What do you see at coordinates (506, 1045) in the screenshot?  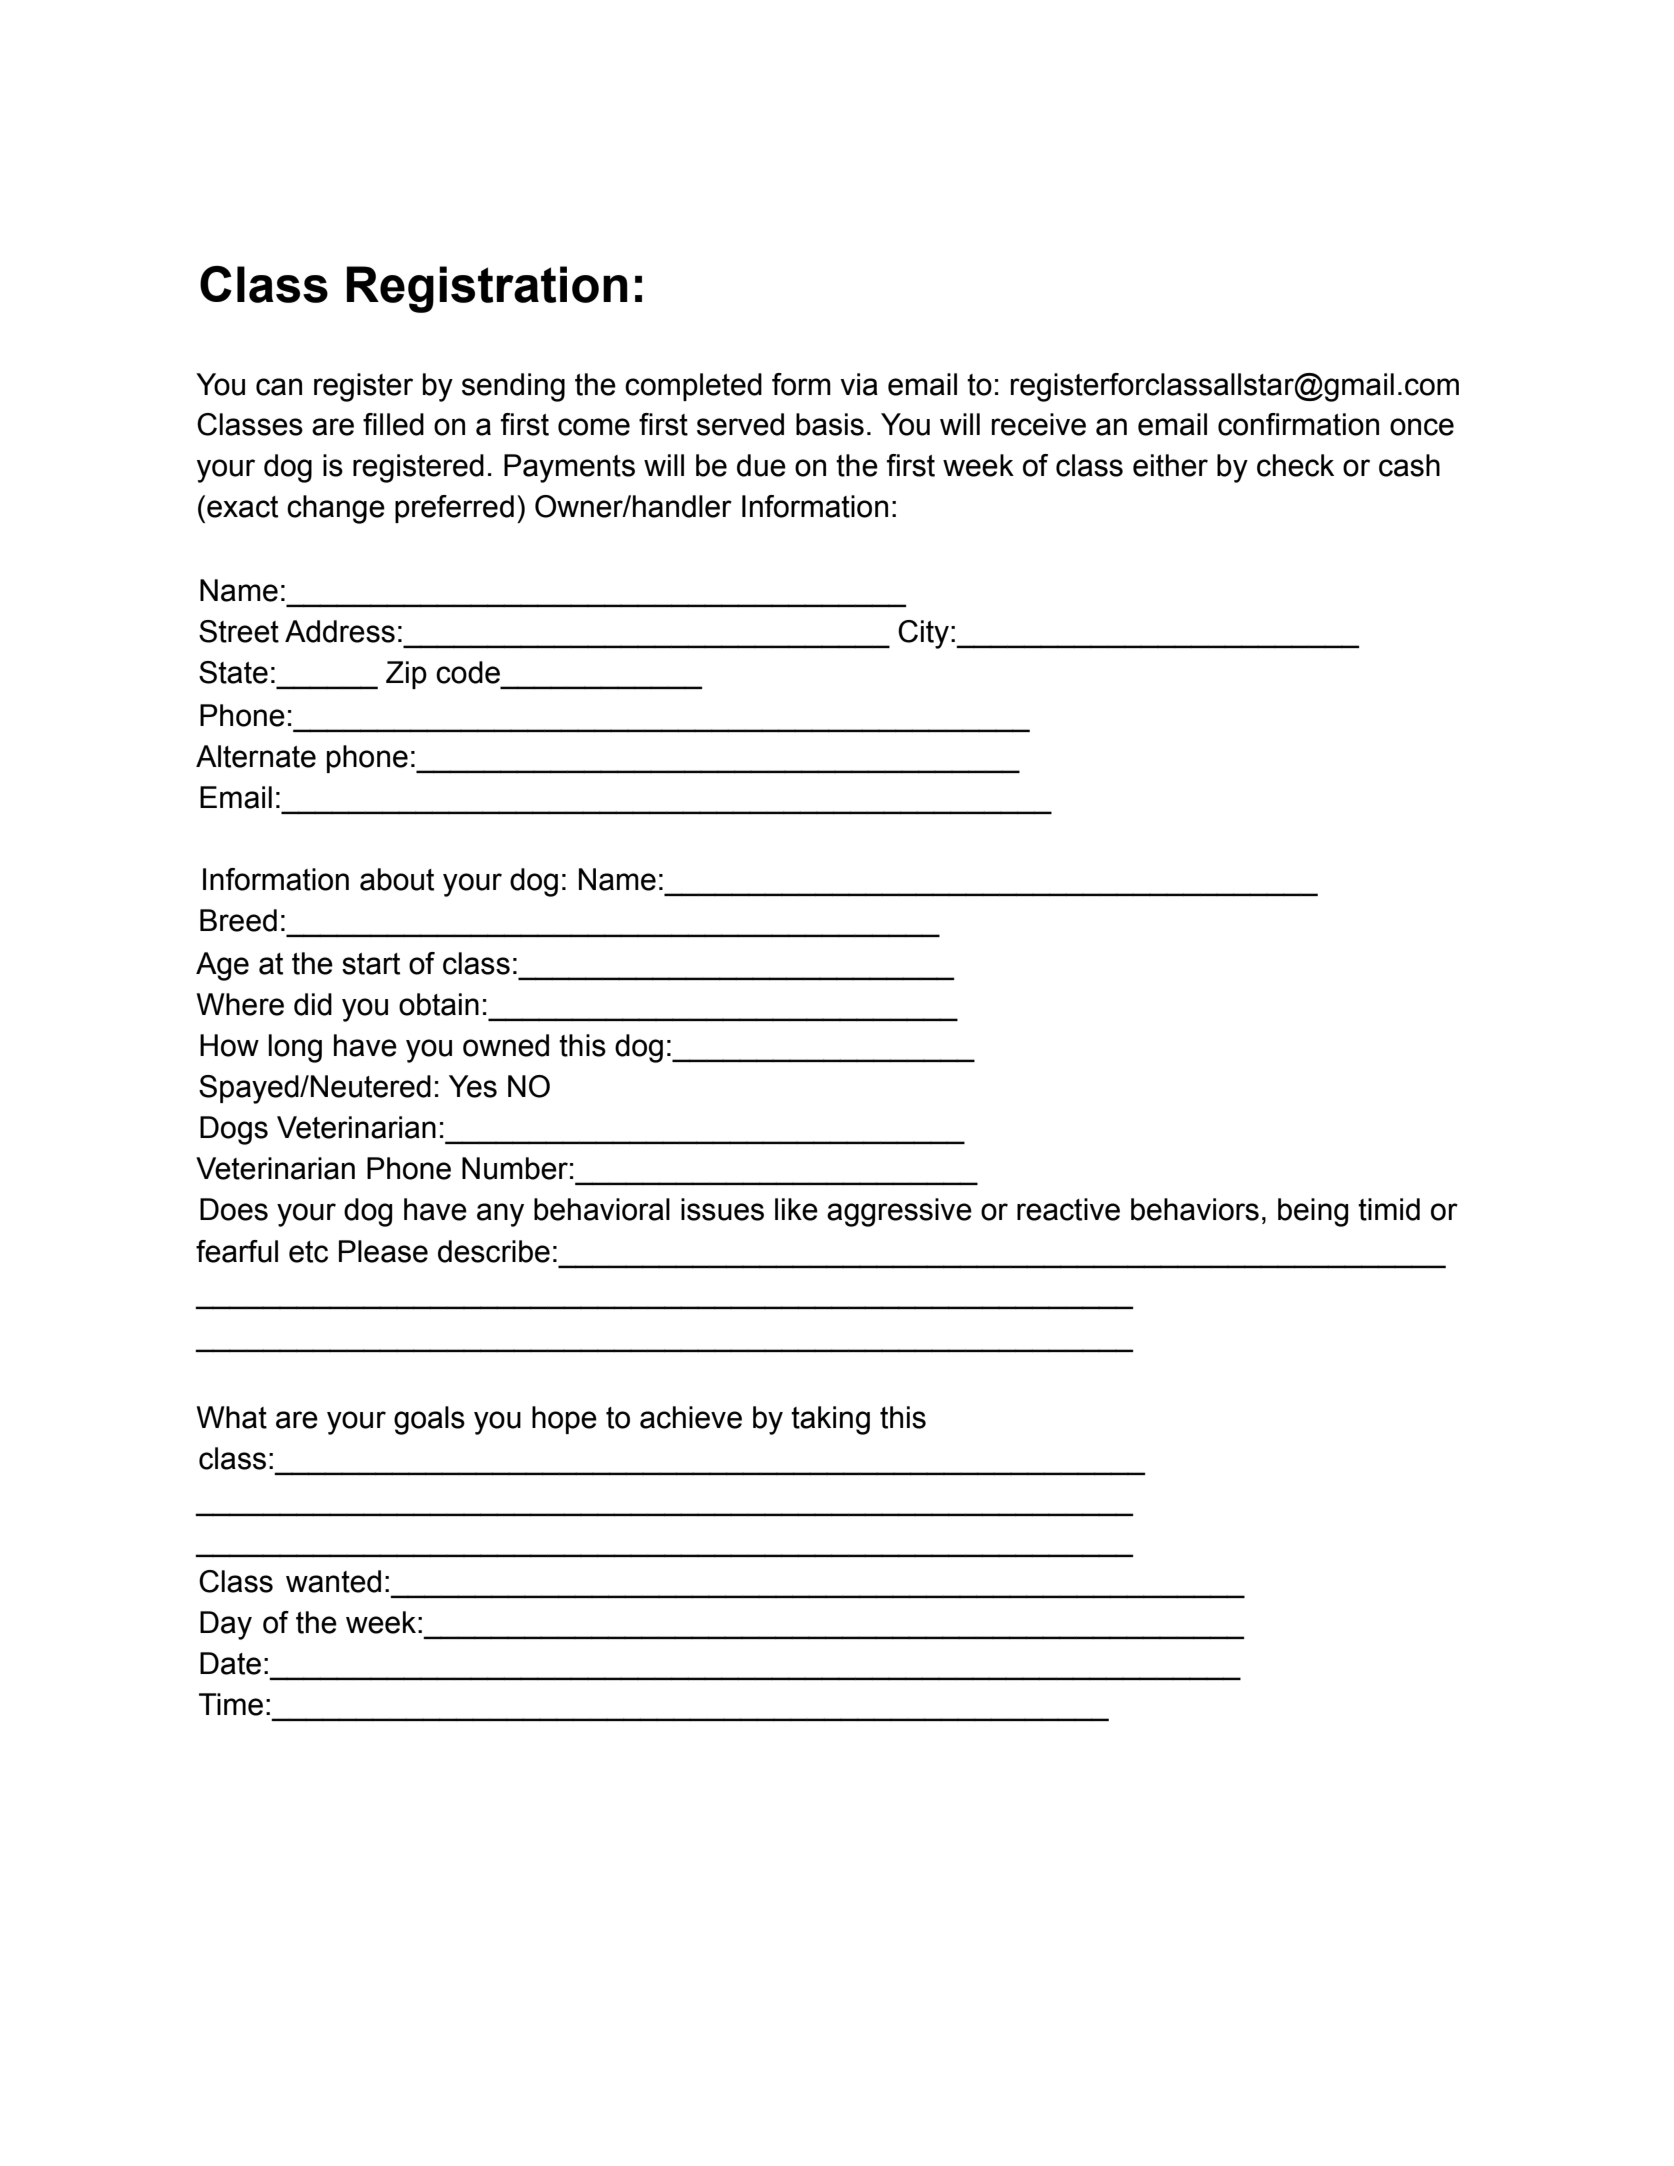 I see `owned` at bounding box center [506, 1045].
